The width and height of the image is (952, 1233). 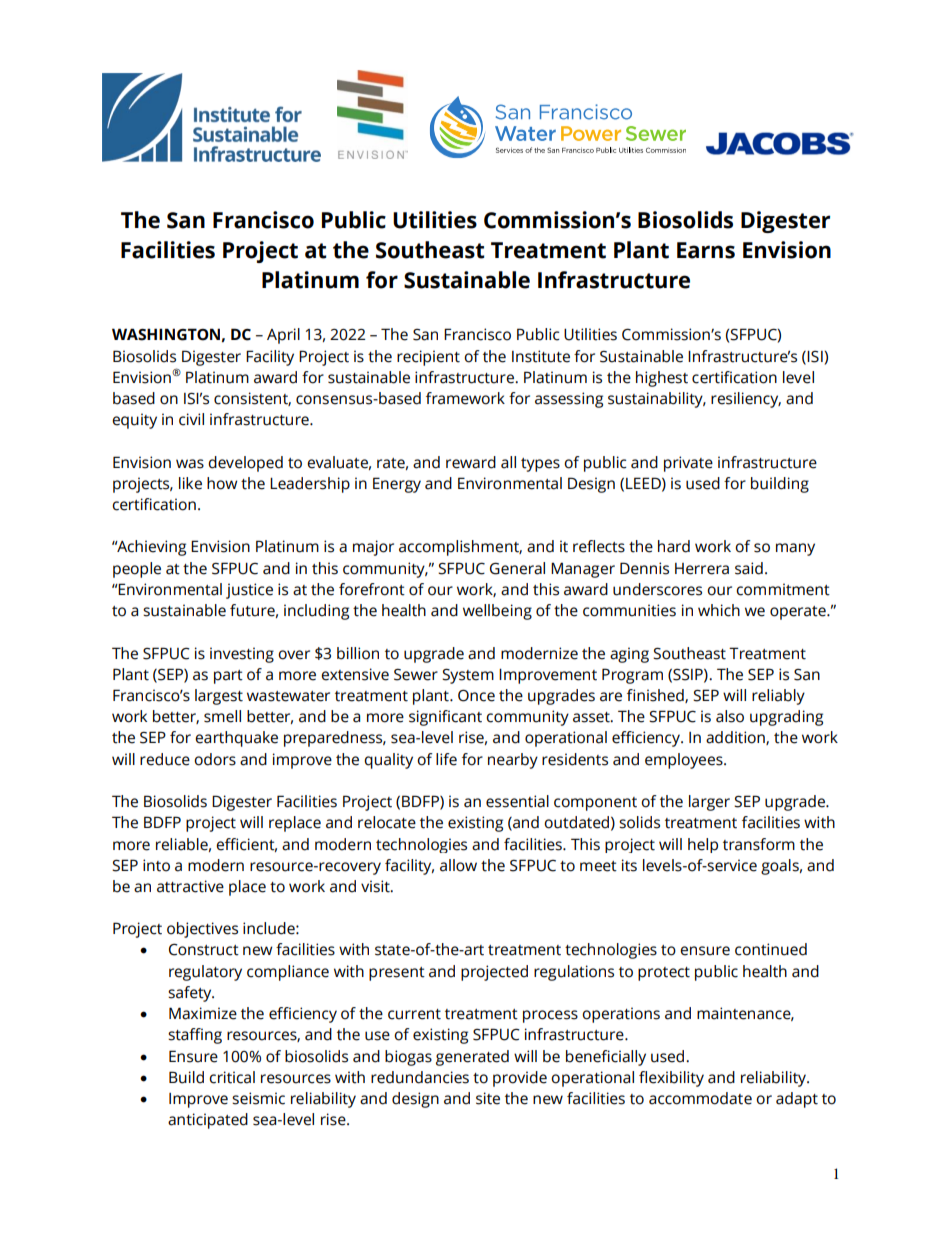 I want to click on April, so click(x=283, y=336).
